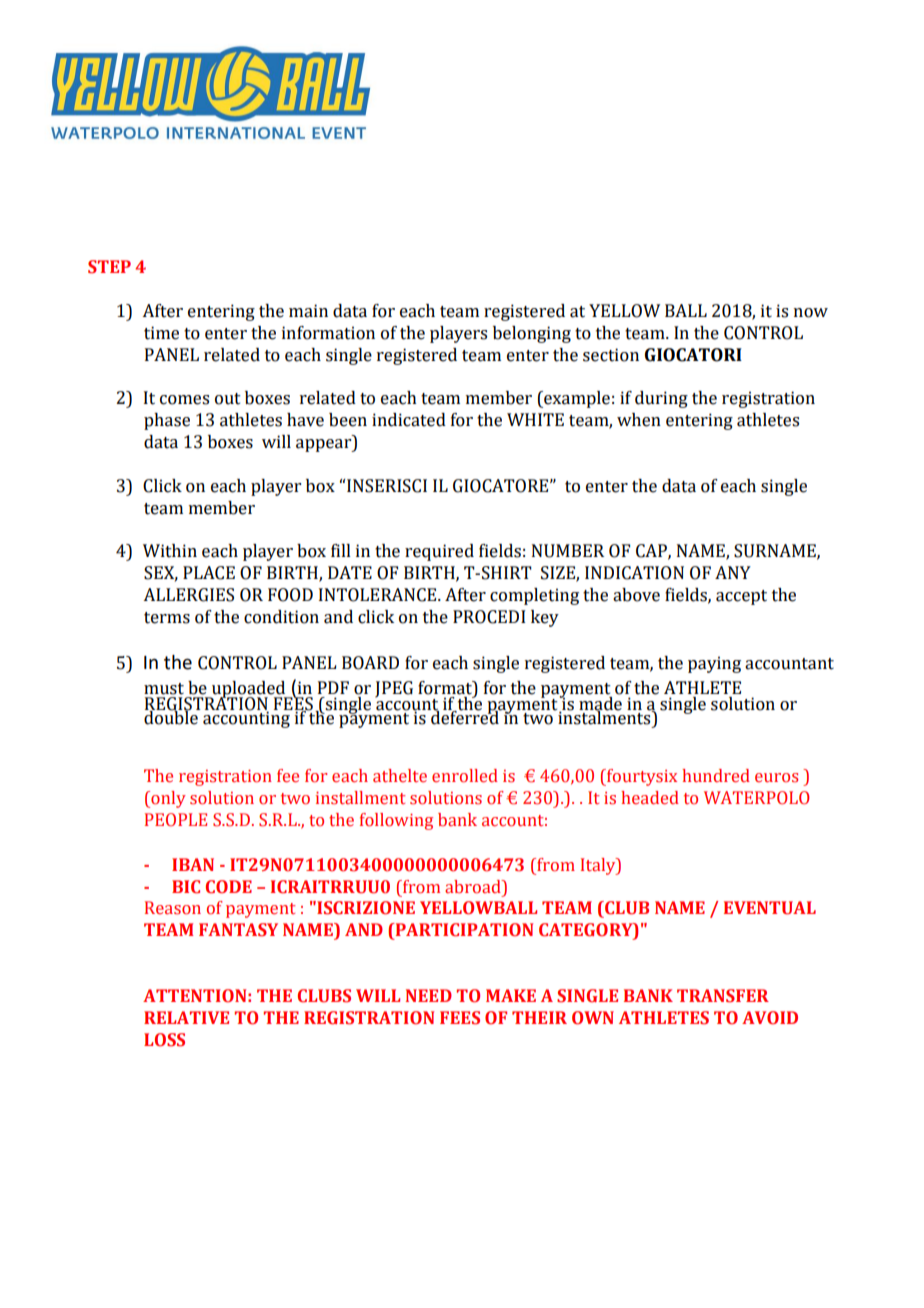  I want to click on when, so click(639, 420).
